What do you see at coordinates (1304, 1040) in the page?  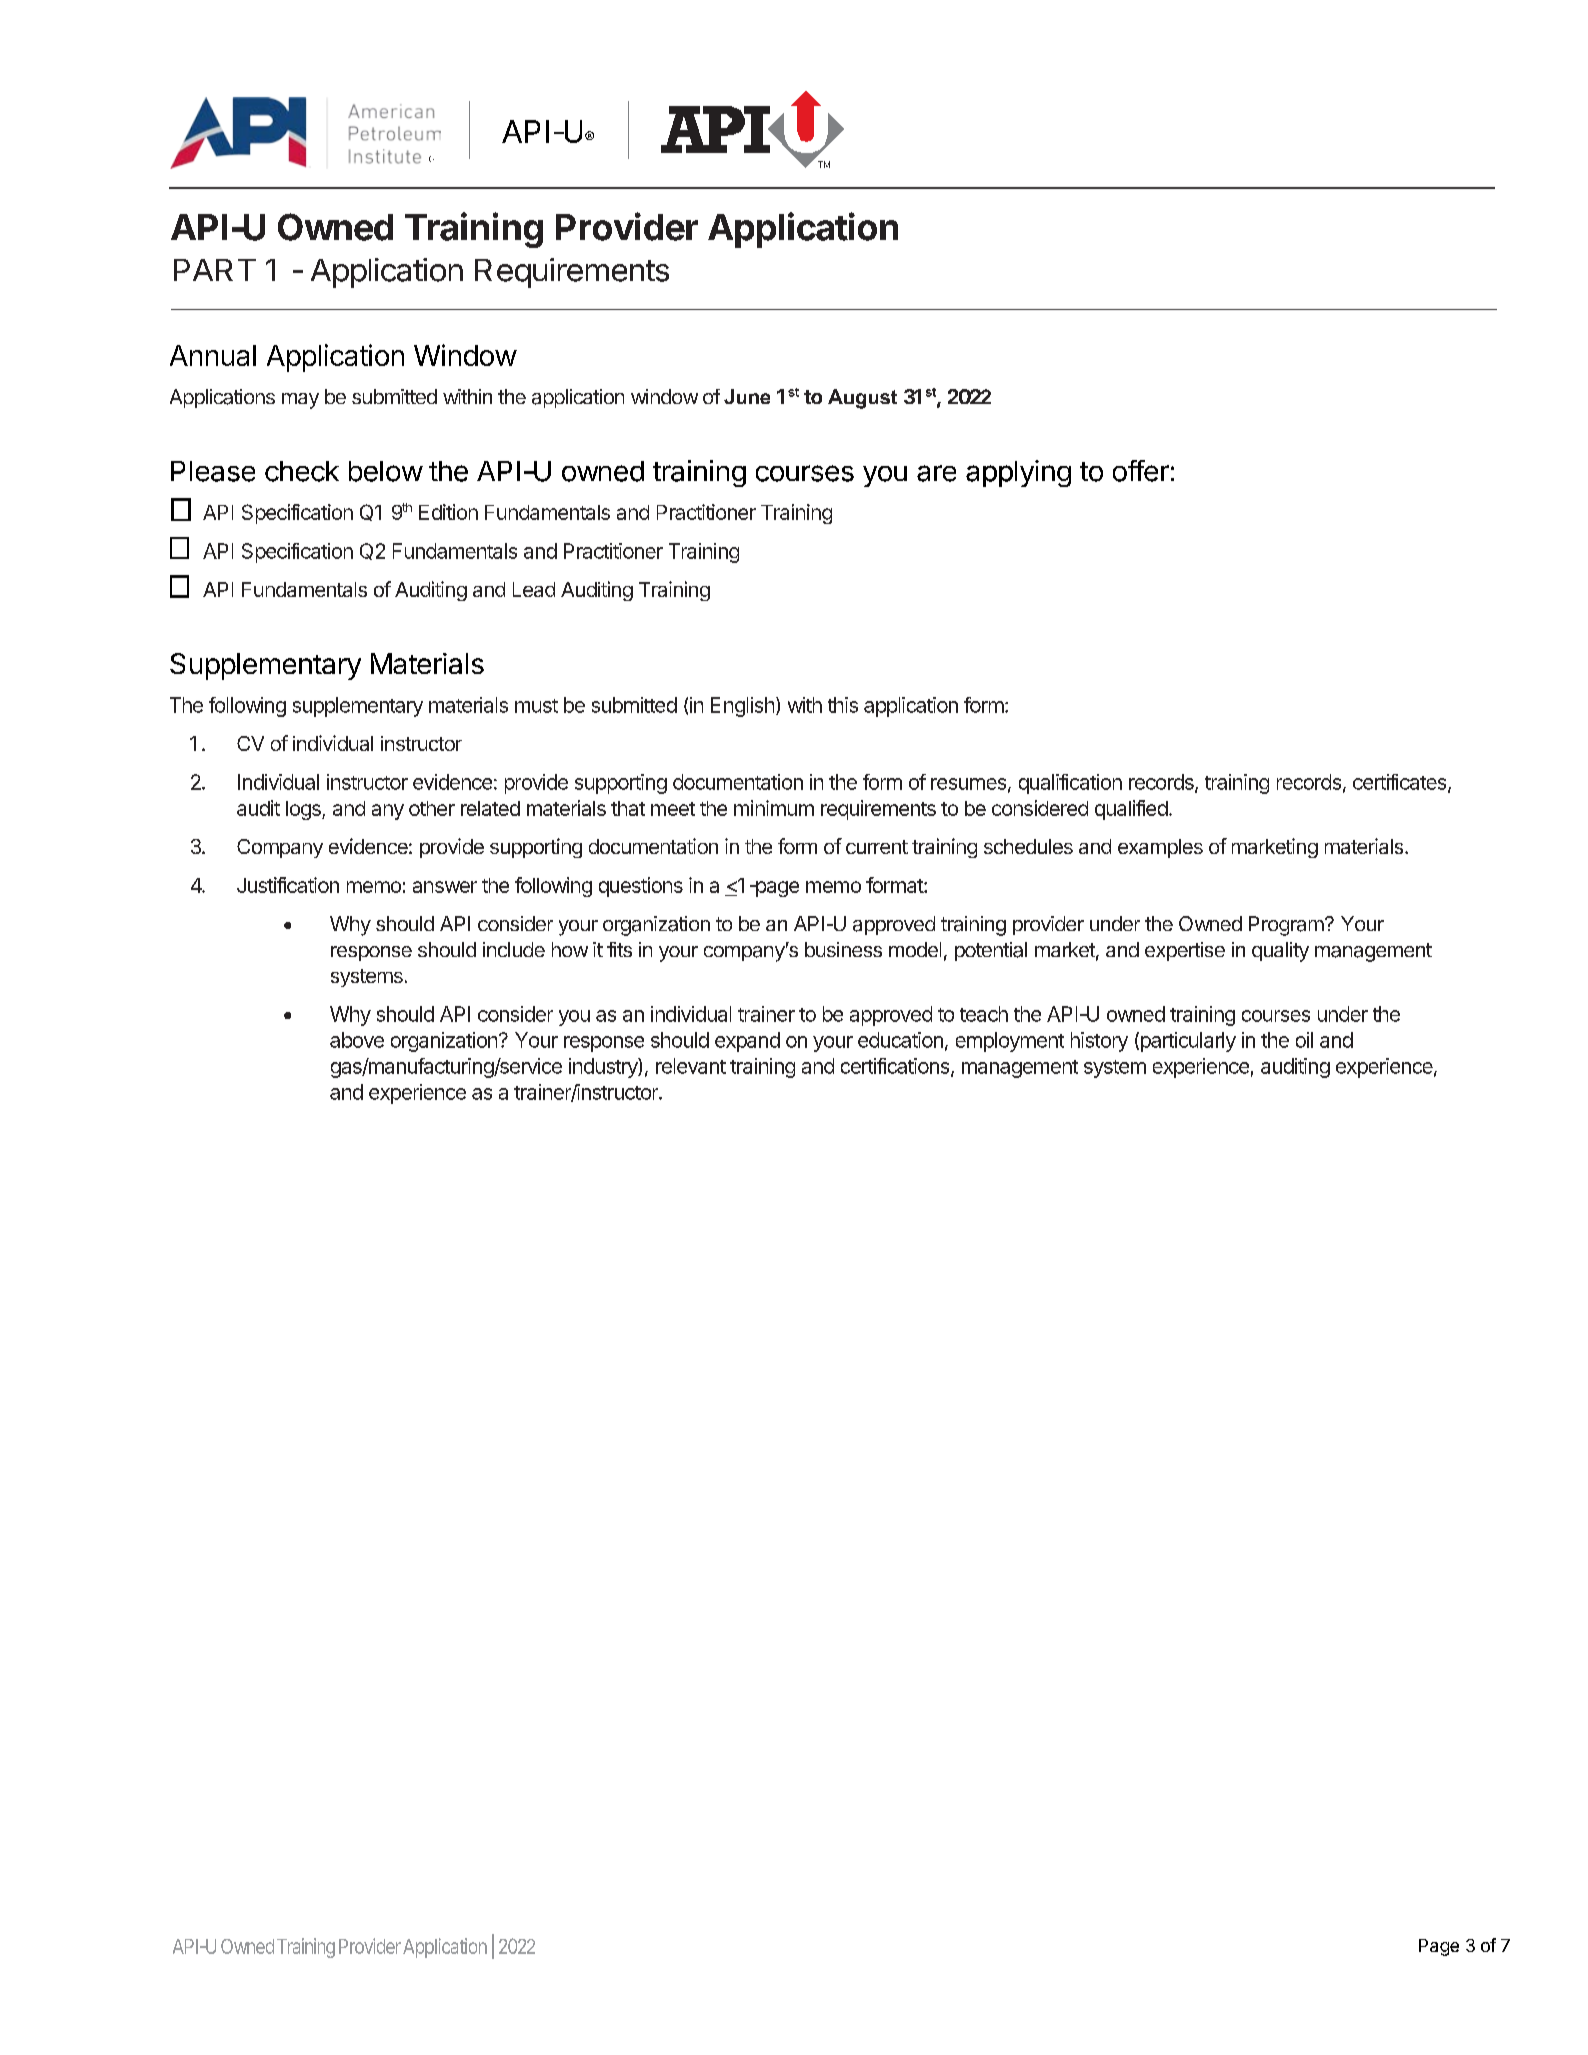 I see `oil` at bounding box center [1304, 1040].
